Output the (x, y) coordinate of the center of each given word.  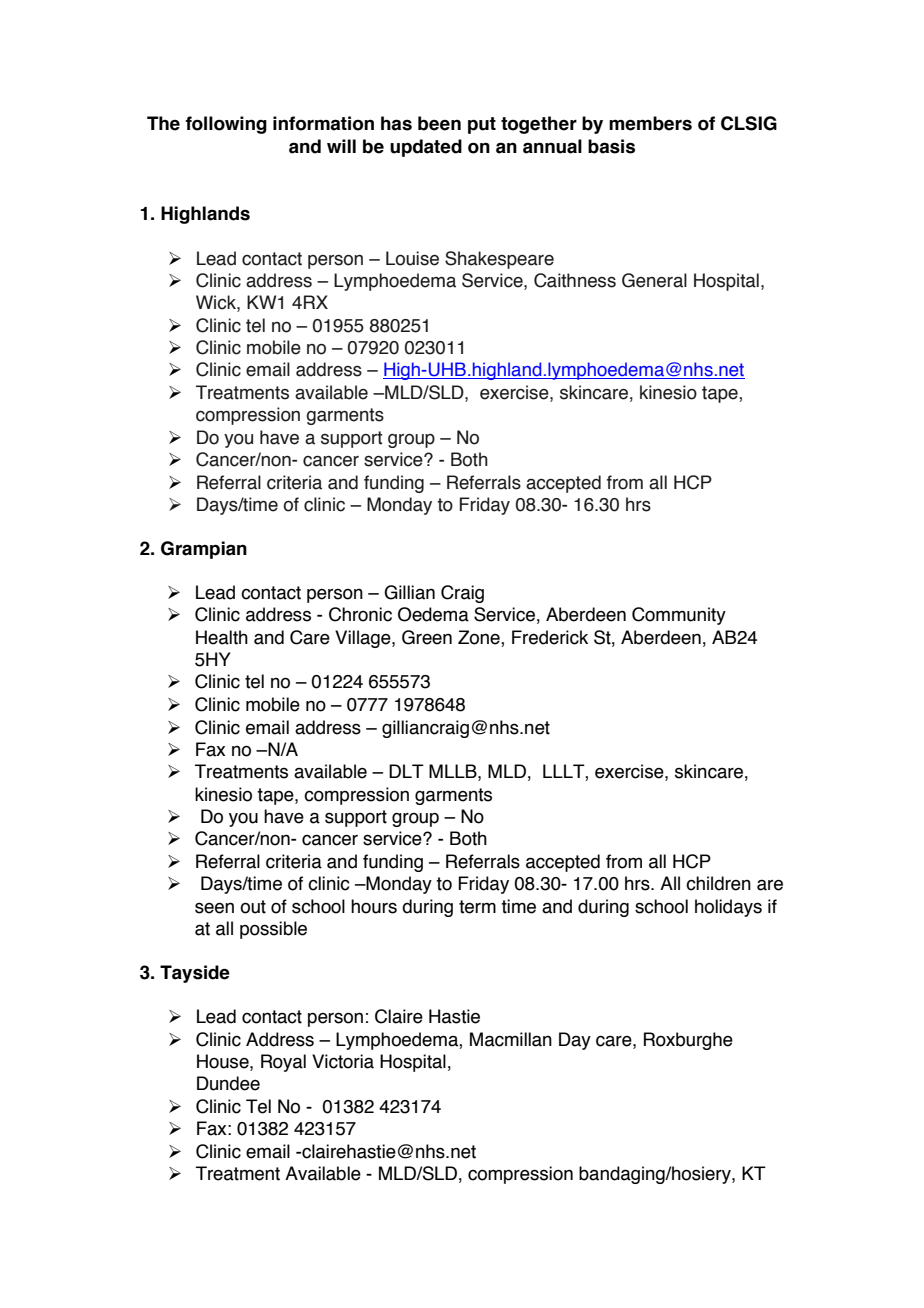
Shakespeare (499, 260)
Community (679, 616)
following (226, 125)
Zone (480, 638)
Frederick (550, 637)
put (482, 125)
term (477, 907)
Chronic (360, 614)
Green (427, 637)
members (650, 123)
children (718, 883)
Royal (283, 1063)
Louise (412, 258)
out (253, 907)
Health (222, 637)
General (654, 280)
